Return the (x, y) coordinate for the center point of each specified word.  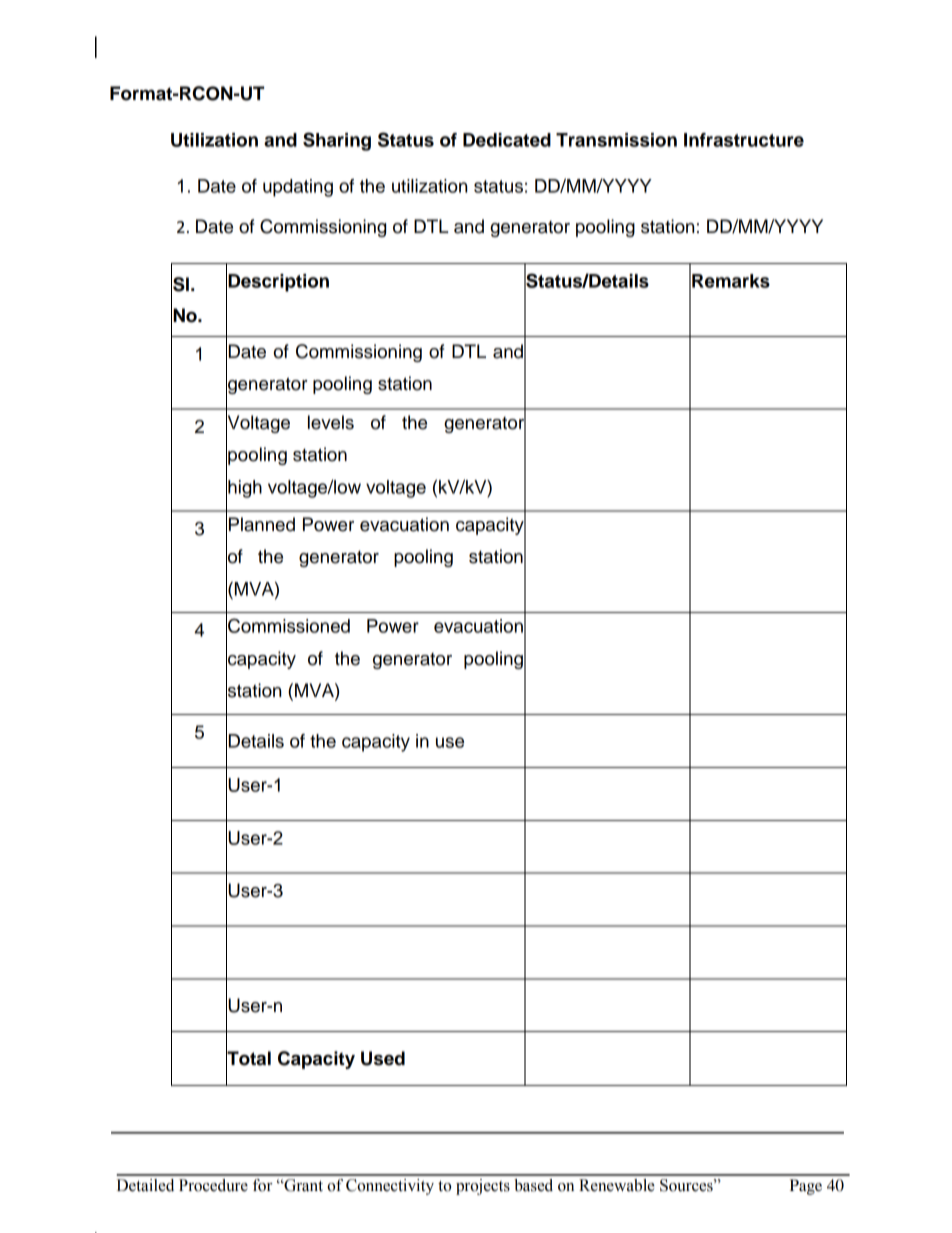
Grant (302, 1185)
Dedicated (507, 140)
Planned (262, 524)
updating (298, 188)
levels (331, 422)
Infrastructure (744, 140)
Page (806, 1187)
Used (383, 1058)
